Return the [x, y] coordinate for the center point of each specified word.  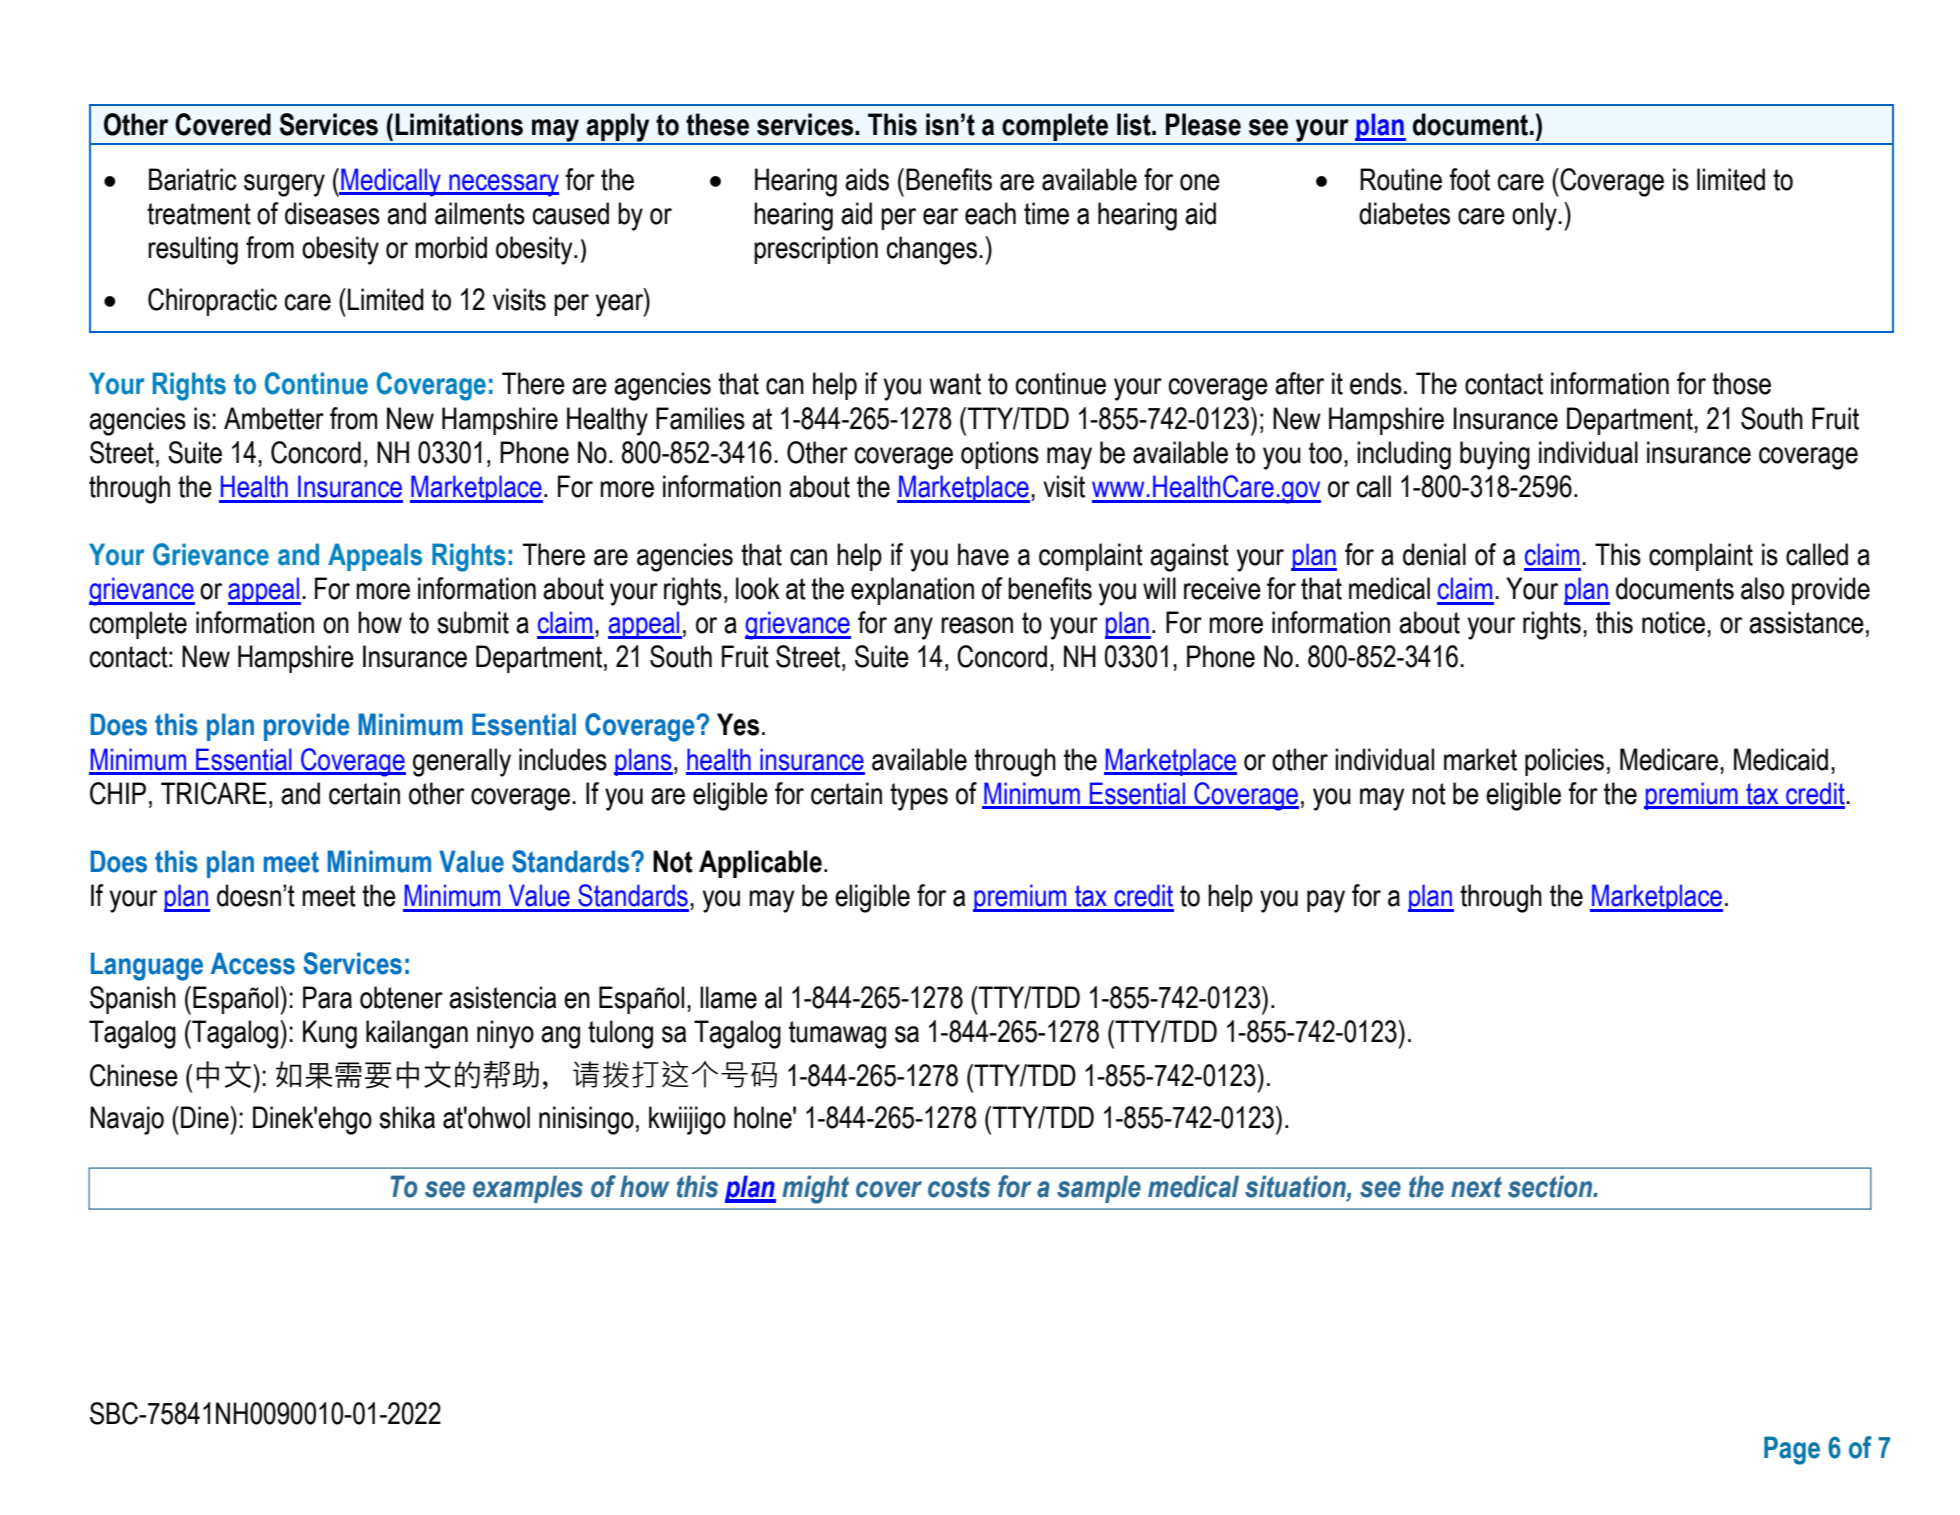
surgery [284, 185]
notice [1673, 622]
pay [1326, 901]
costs [959, 1187]
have [983, 554]
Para [327, 997]
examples [528, 1189]
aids [867, 179]
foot [1470, 179]
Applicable [760, 864]
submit [473, 622]
